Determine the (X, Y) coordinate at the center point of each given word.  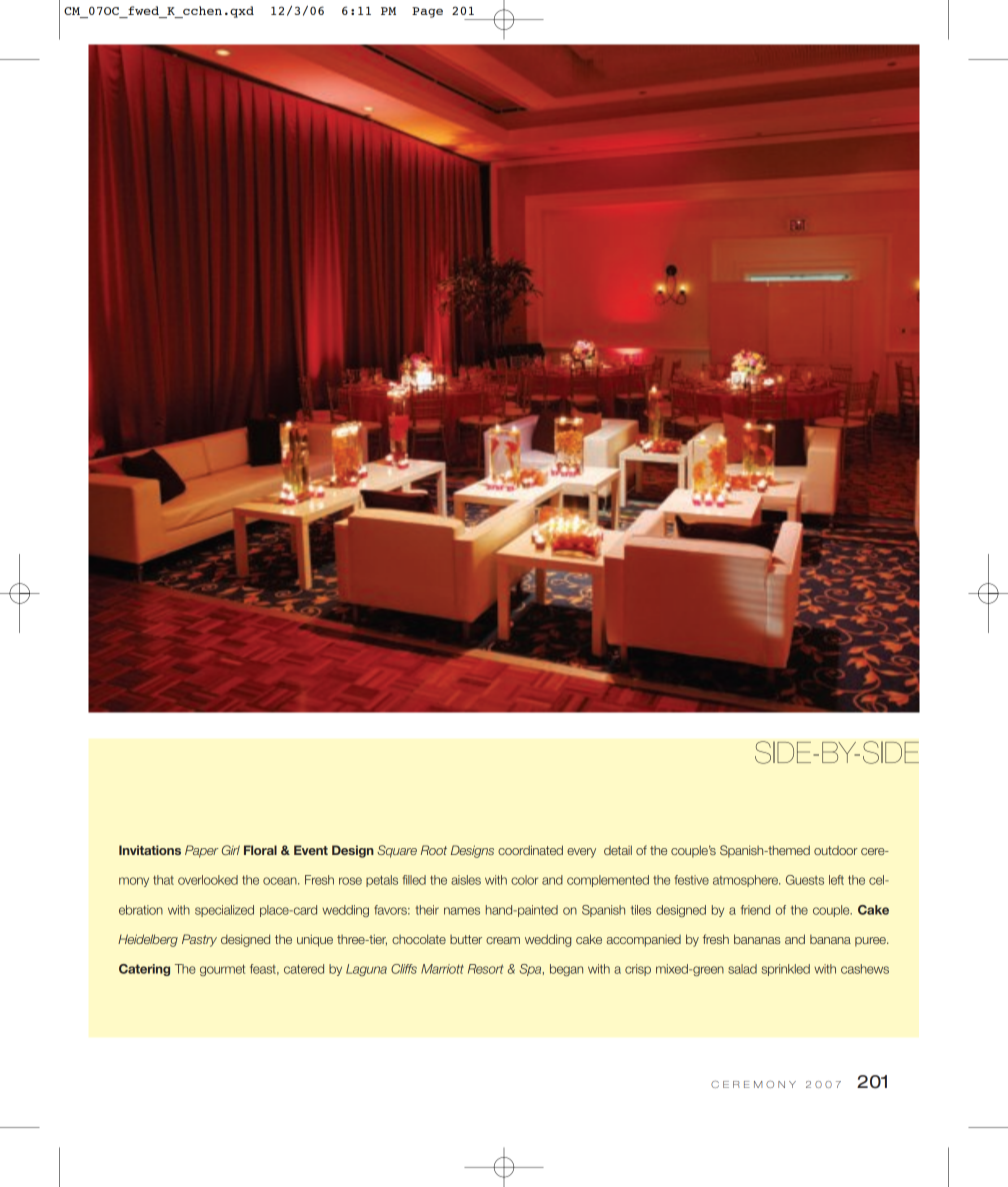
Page (427, 12)
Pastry (199, 940)
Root (434, 850)
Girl (231, 850)
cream (503, 940)
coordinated (530, 850)
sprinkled (785, 970)
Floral (260, 850)
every (581, 853)
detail (618, 850)
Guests (805, 880)
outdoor (836, 850)
